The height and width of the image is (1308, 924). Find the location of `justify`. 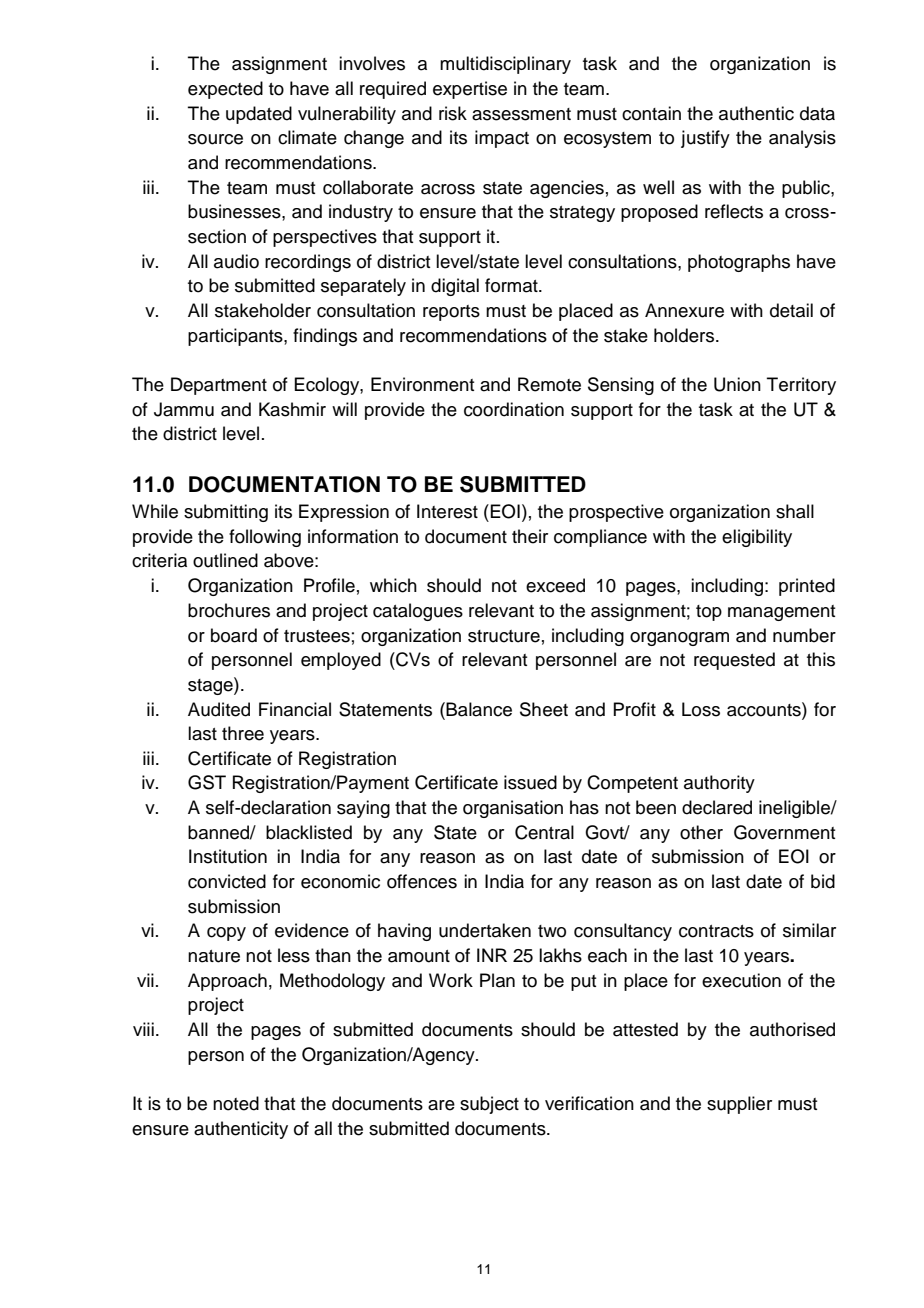

justify is located at coordinates (705, 139).
